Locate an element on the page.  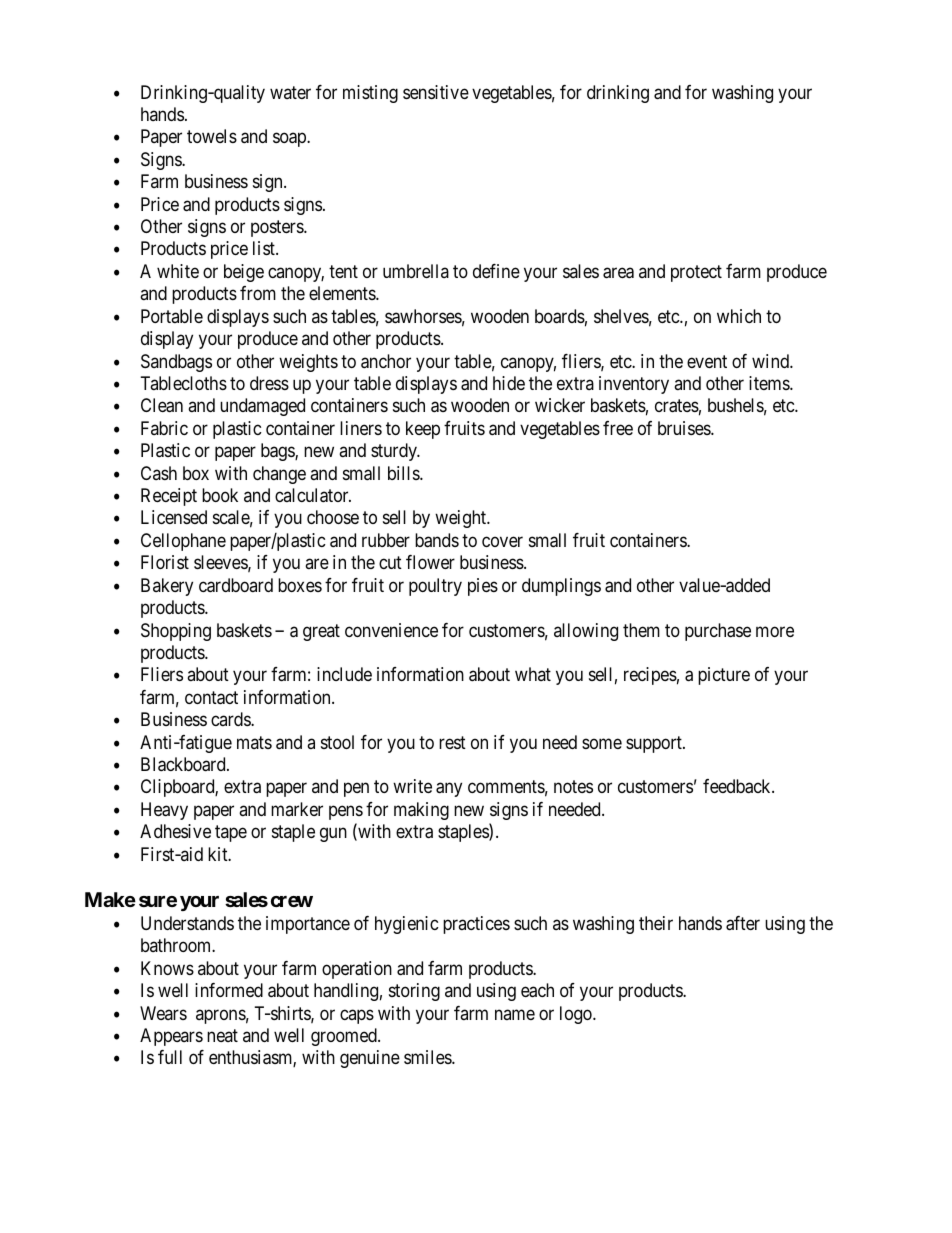
towels is located at coordinates (212, 136).
